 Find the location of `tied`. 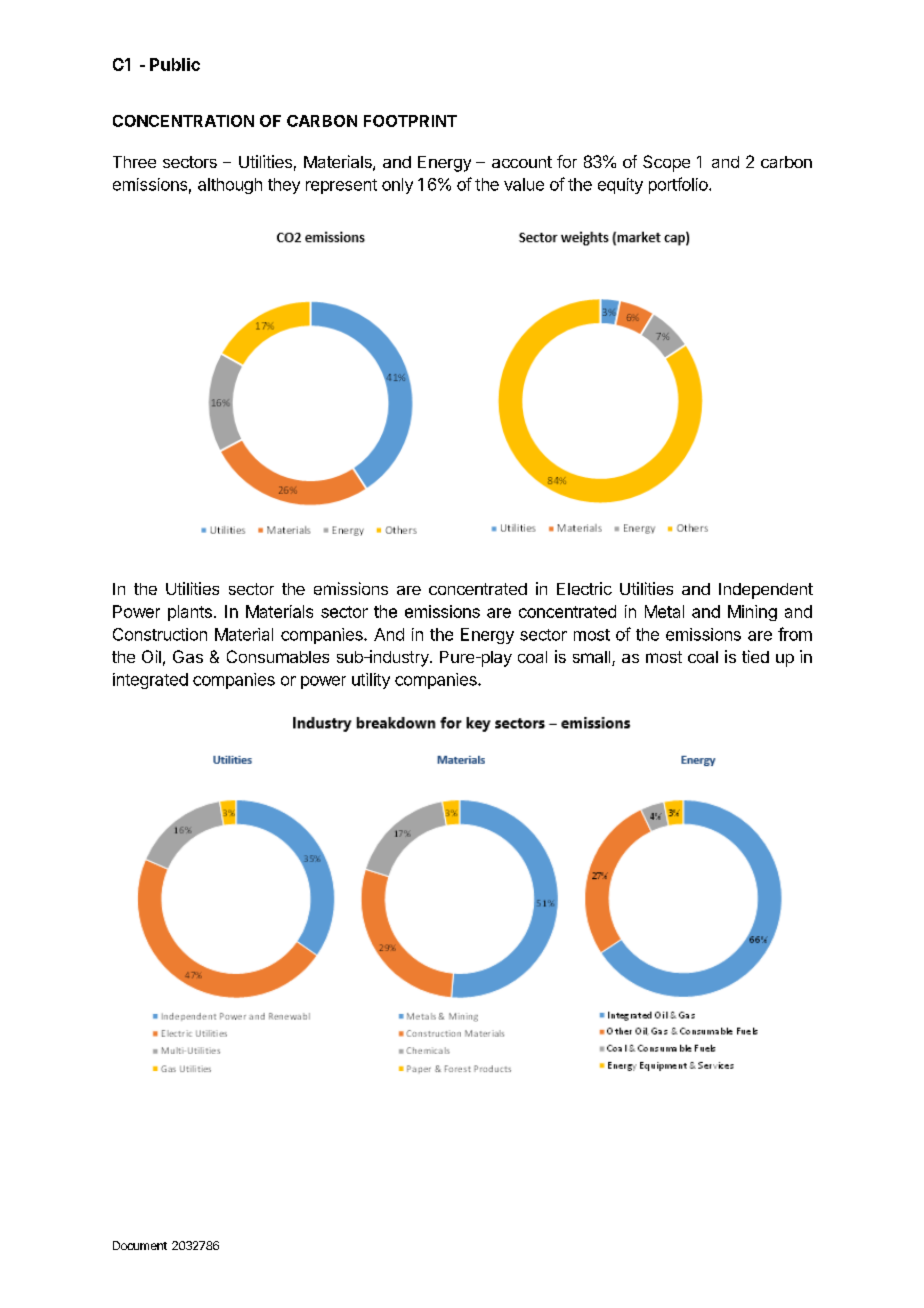

tied is located at coordinates (755, 656).
